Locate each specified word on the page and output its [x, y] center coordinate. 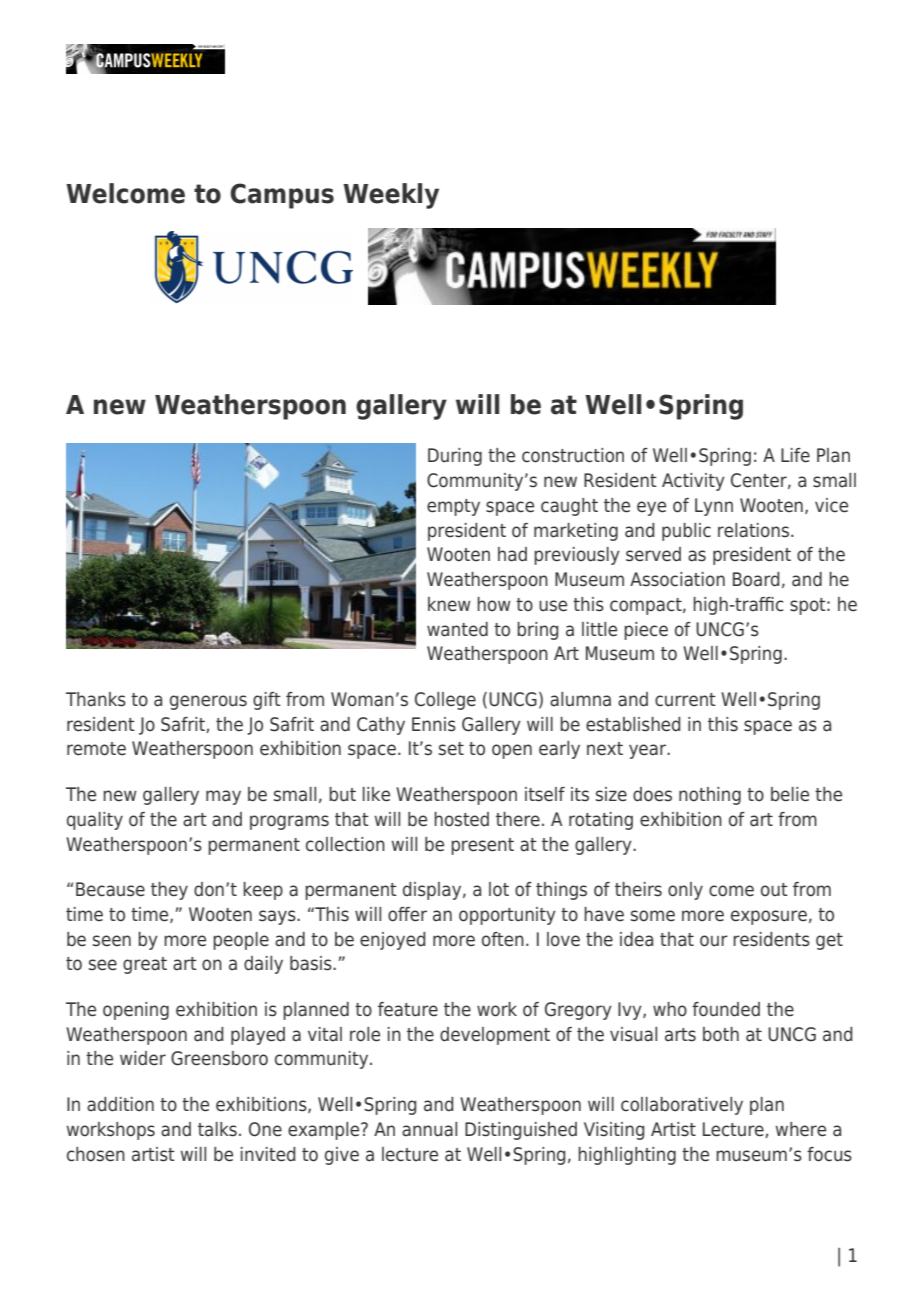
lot [499, 889]
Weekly [391, 196]
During [455, 457]
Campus [282, 196]
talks [217, 1129]
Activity [693, 482]
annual [429, 1129]
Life [795, 455]
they [169, 891]
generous [208, 702]
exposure [769, 917]
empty [453, 507]
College [445, 701]
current [685, 700]
